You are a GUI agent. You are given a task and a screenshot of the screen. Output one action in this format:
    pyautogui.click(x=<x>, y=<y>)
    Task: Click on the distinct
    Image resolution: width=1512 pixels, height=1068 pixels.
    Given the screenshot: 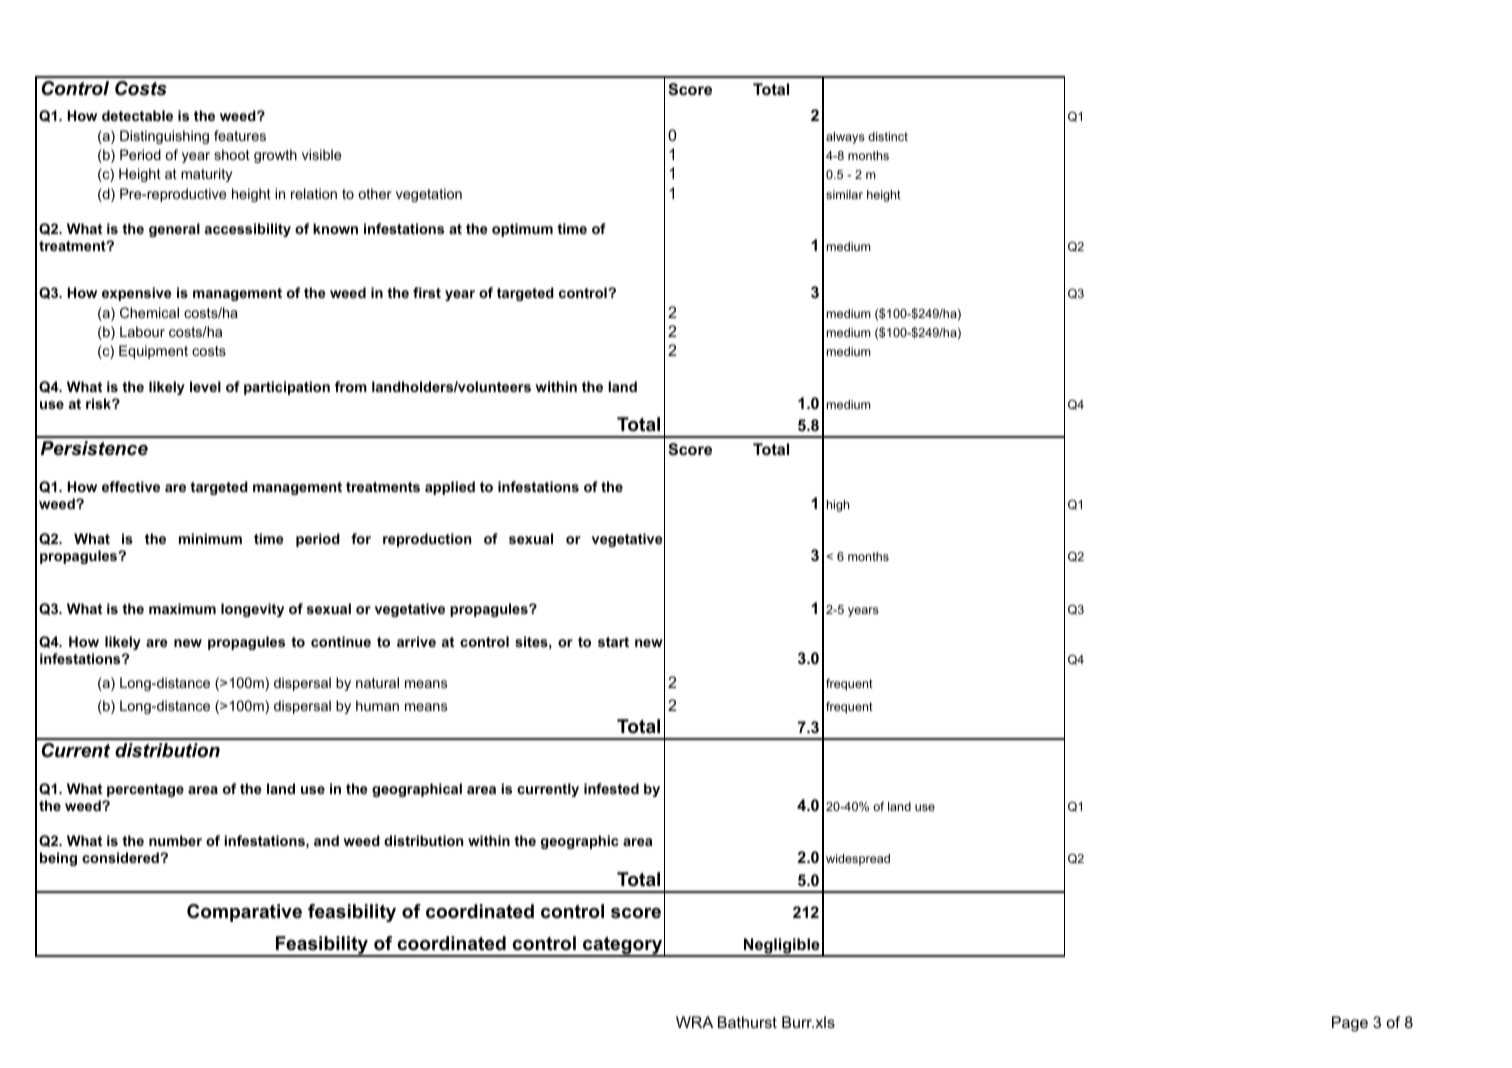 What is the action you would take?
    pyautogui.click(x=888, y=136)
